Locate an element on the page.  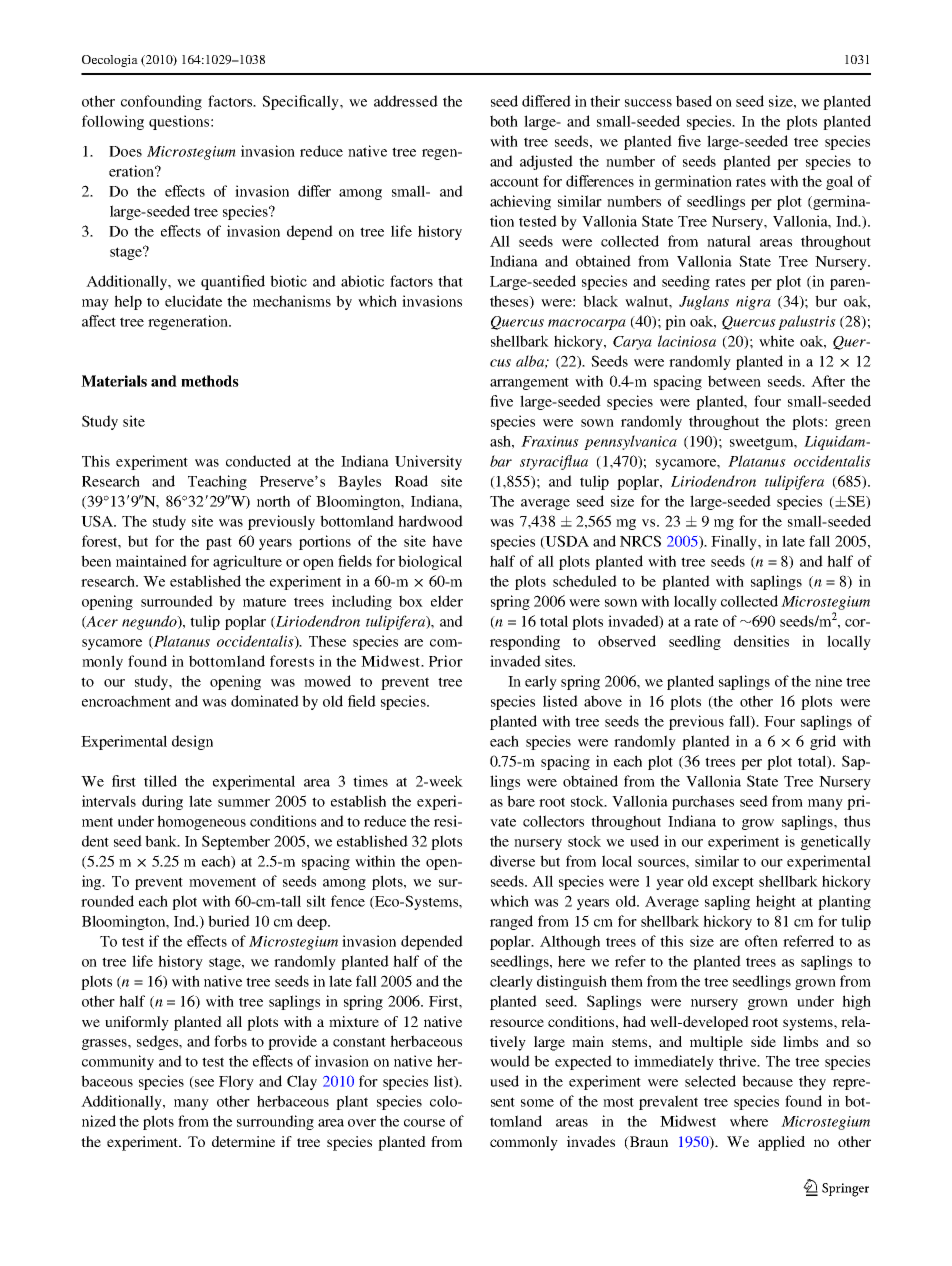
bare is located at coordinates (521, 801).
